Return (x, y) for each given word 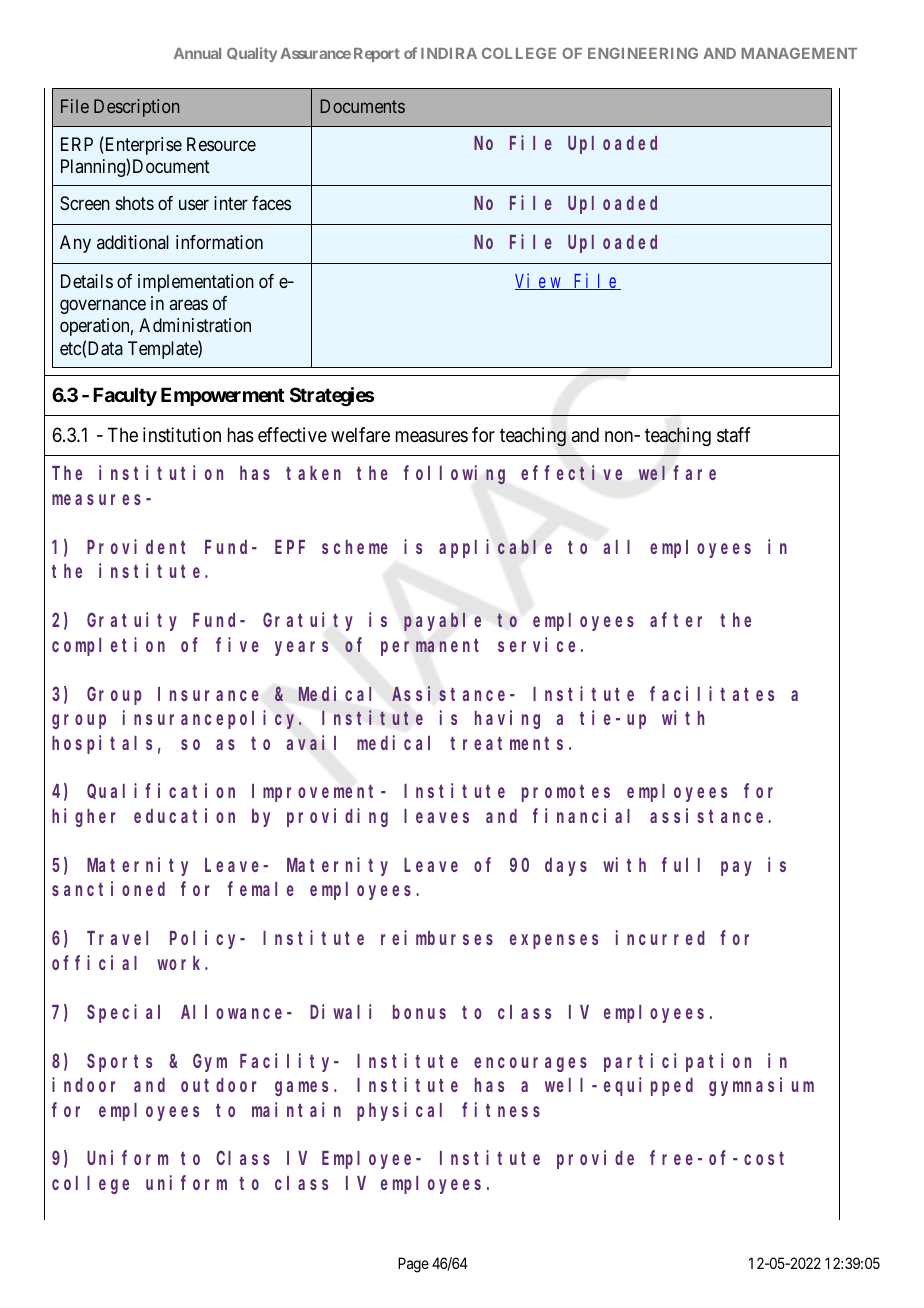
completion (108, 646)
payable (442, 622)
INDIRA (449, 53)
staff (734, 435)
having (507, 719)
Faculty (125, 396)
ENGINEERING (643, 53)
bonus (419, 1012)
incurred (660, 937)
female (261, 889)
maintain (296, 1109)
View (539, 281)
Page (413, 1265)
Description (136, 108)
